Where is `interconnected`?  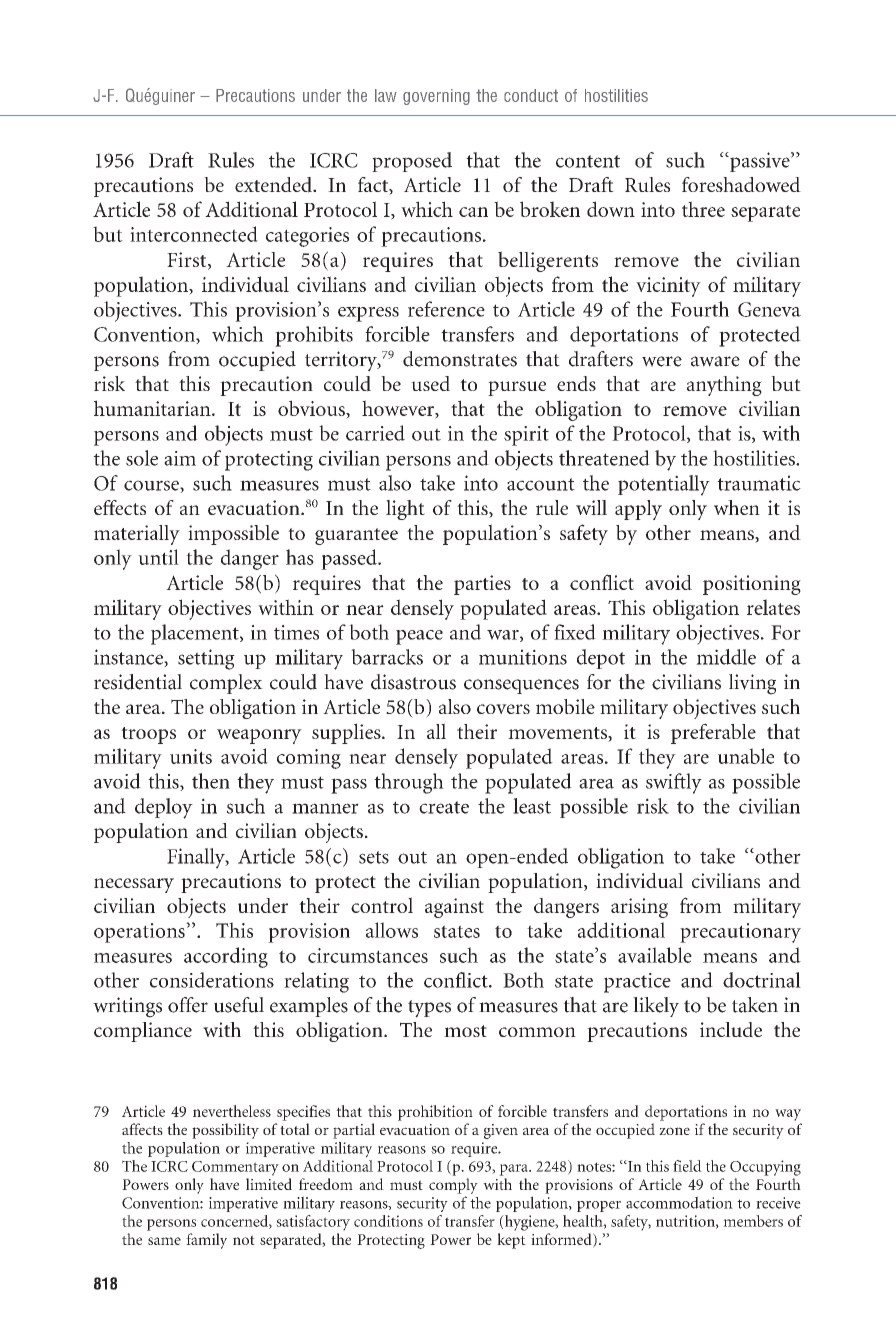 interconnected is located at coordinates (194, 234).
